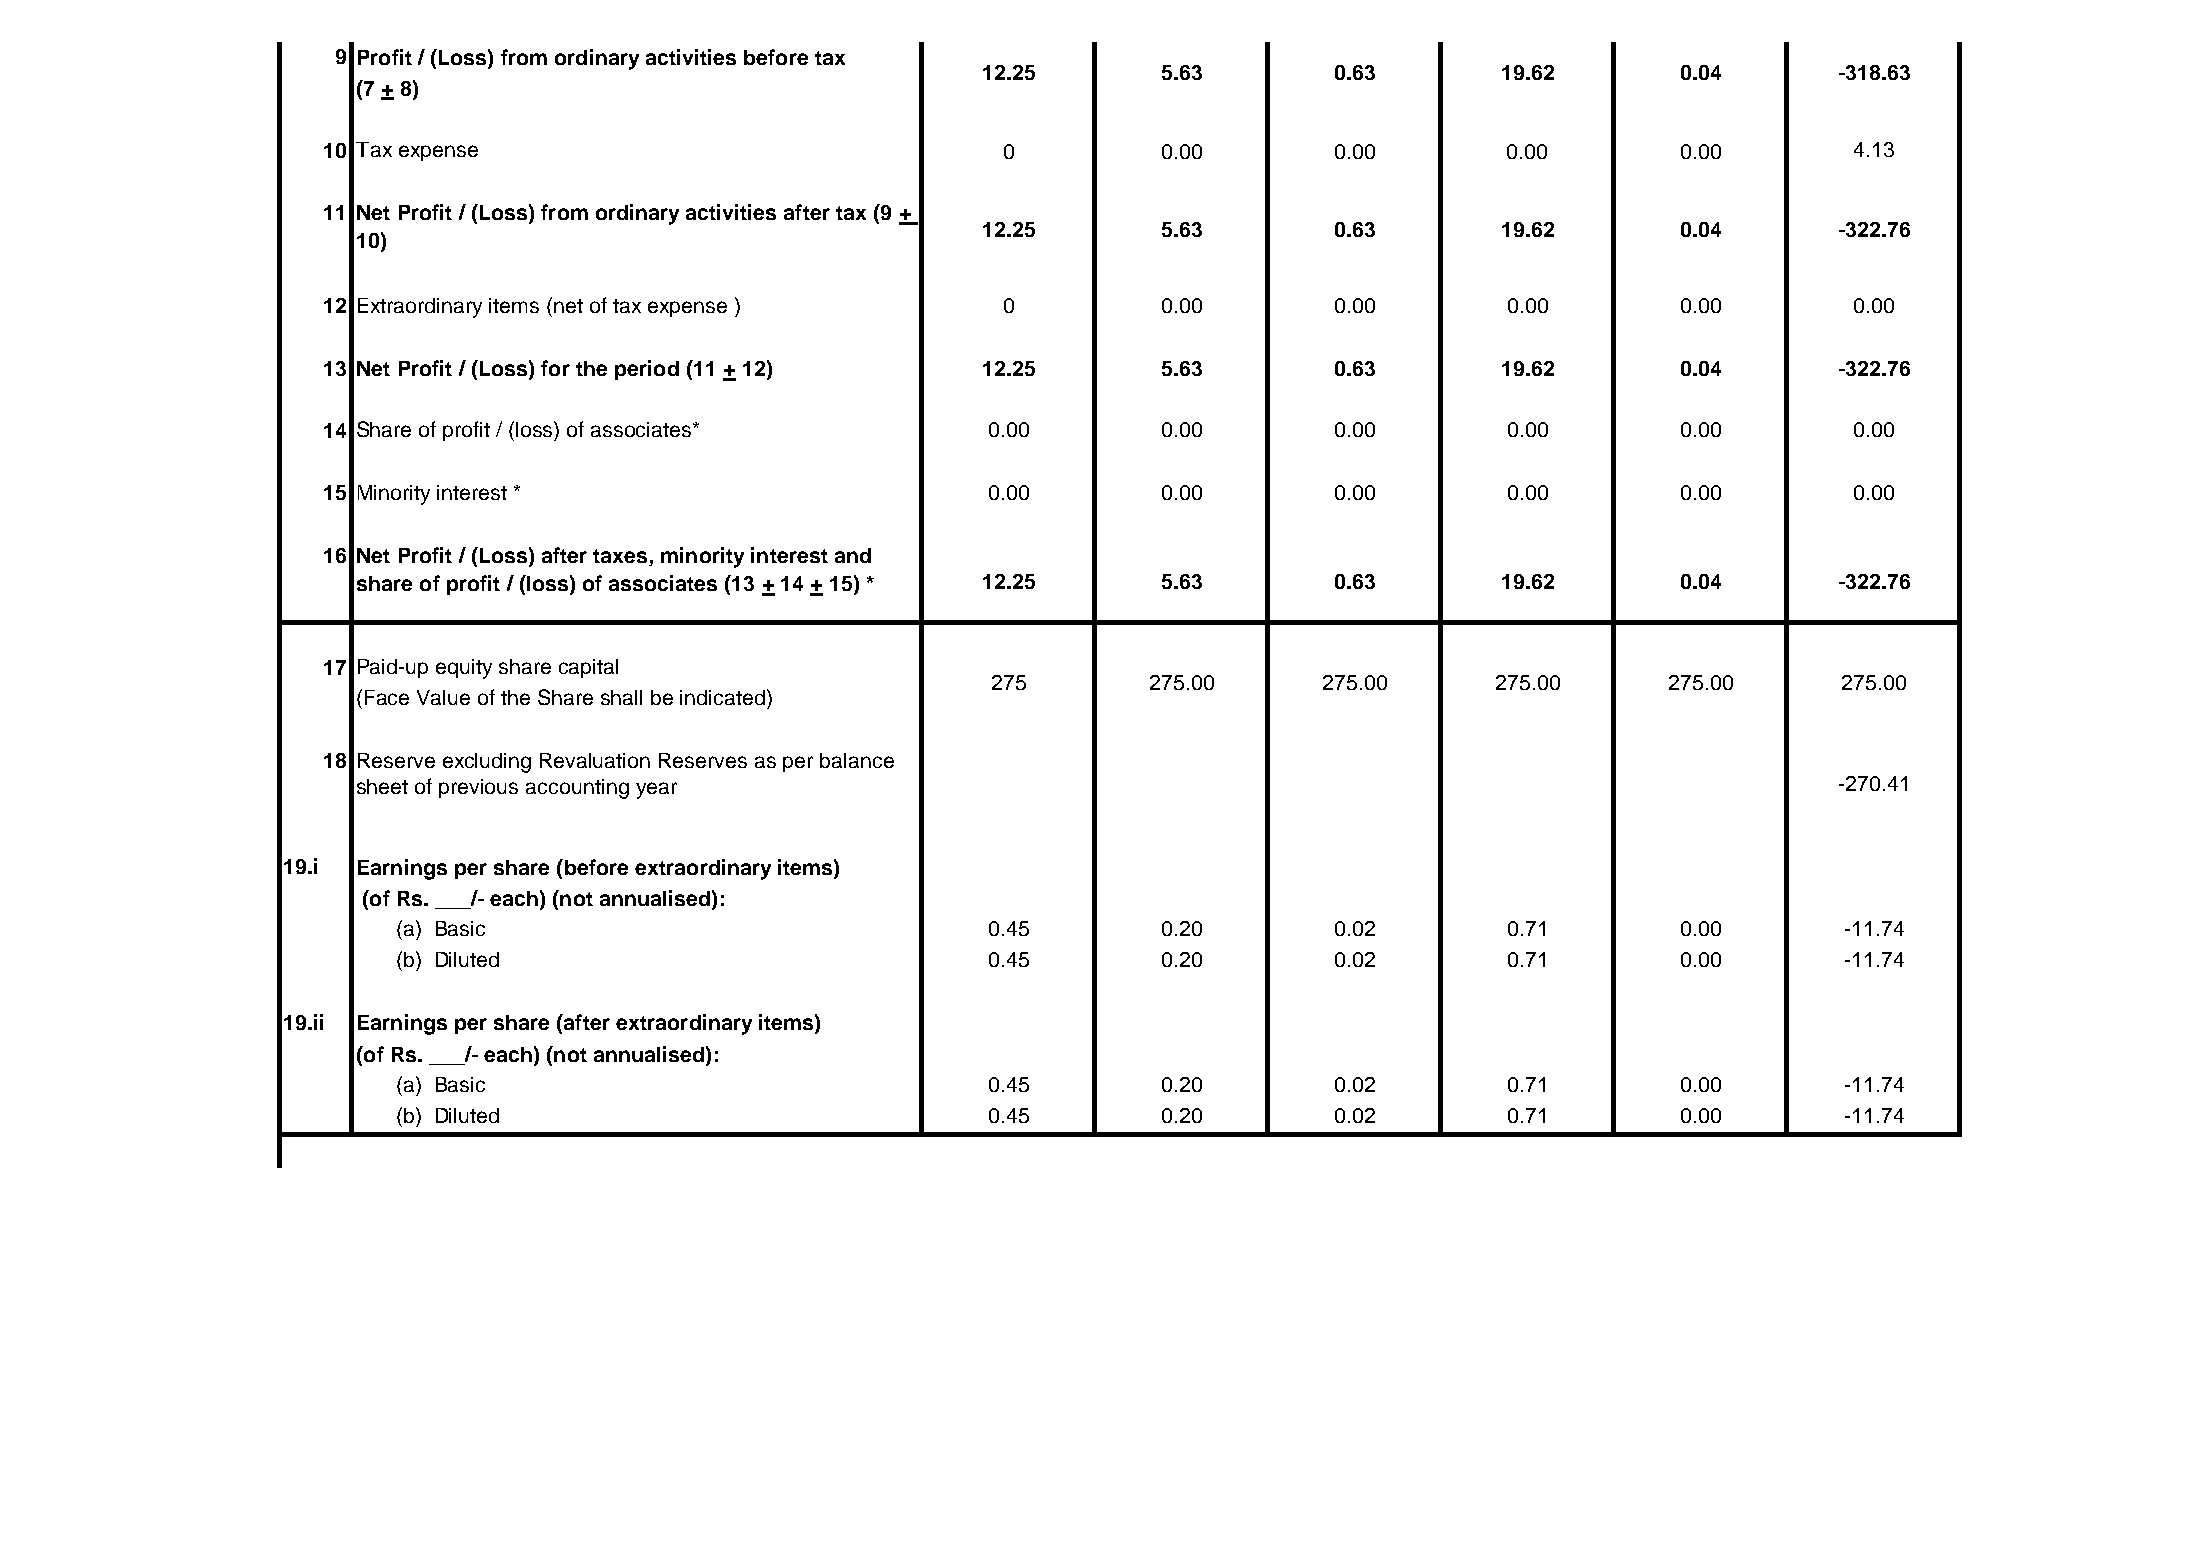  I want to click on balance, so click(857, 760).
